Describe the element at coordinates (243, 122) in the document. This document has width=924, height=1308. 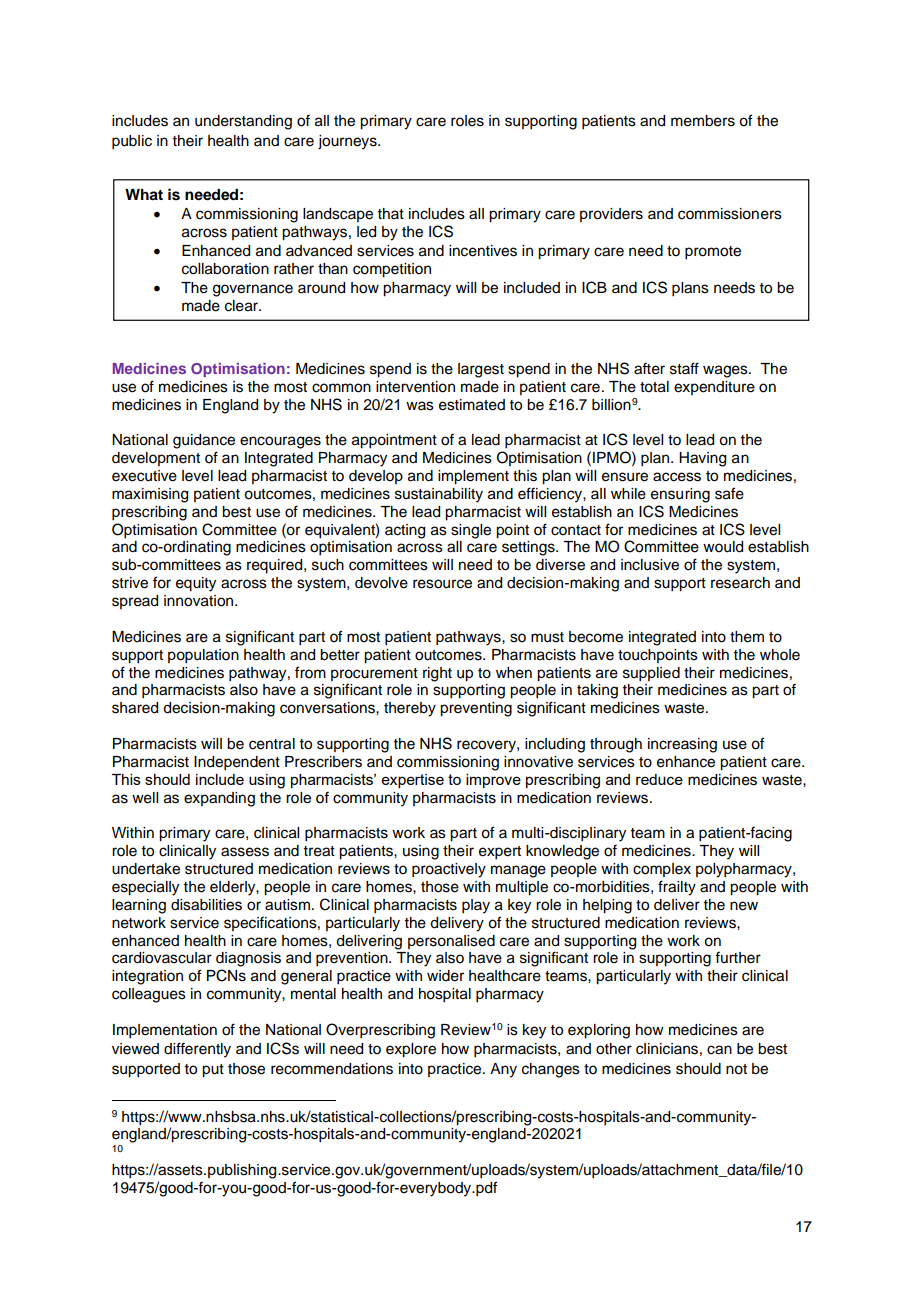
I see `understanding` at that location.
